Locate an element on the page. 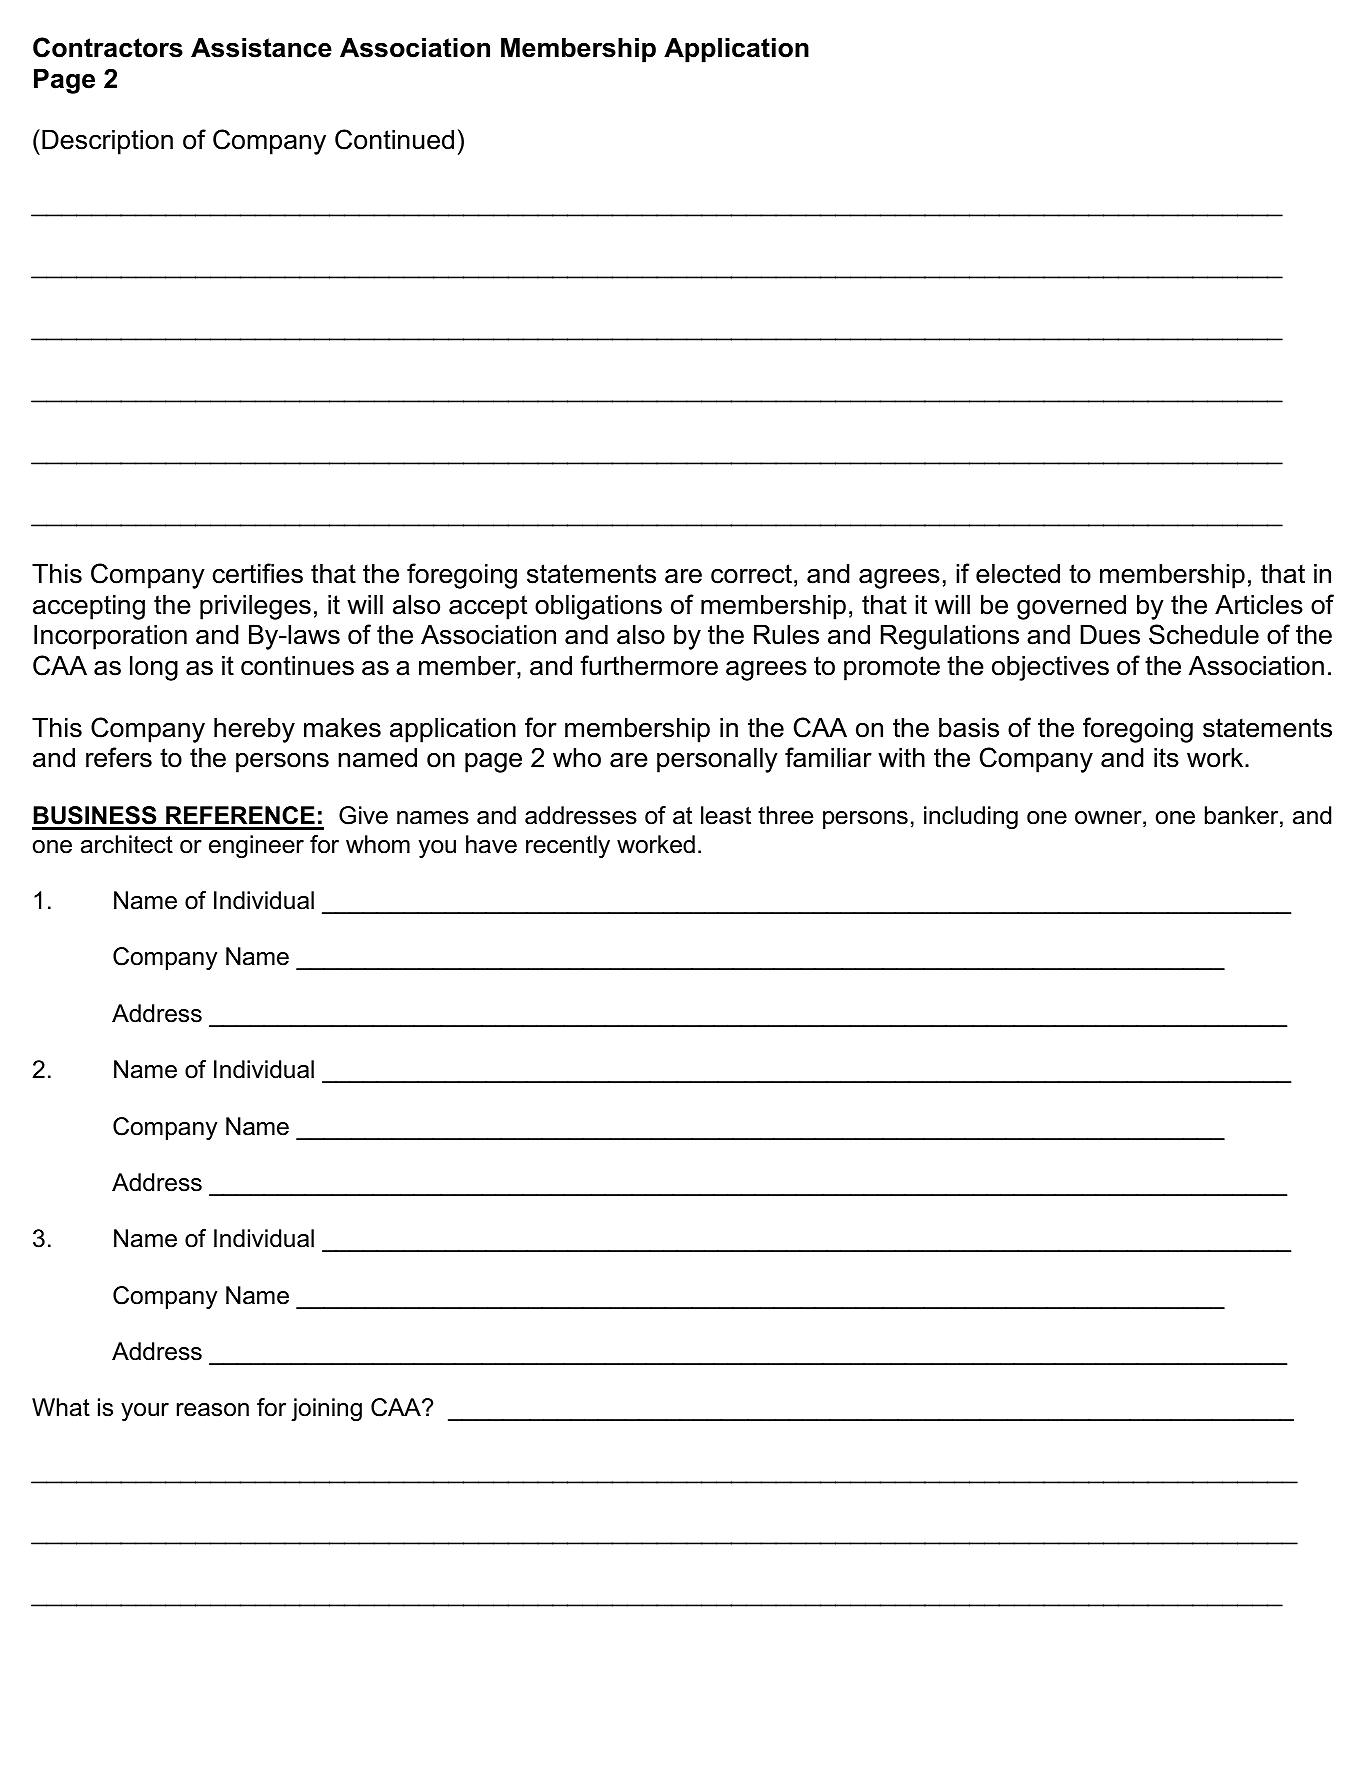 The width and height of the document is (1365, 1766). engineer is located at coordinates (256, 846).
